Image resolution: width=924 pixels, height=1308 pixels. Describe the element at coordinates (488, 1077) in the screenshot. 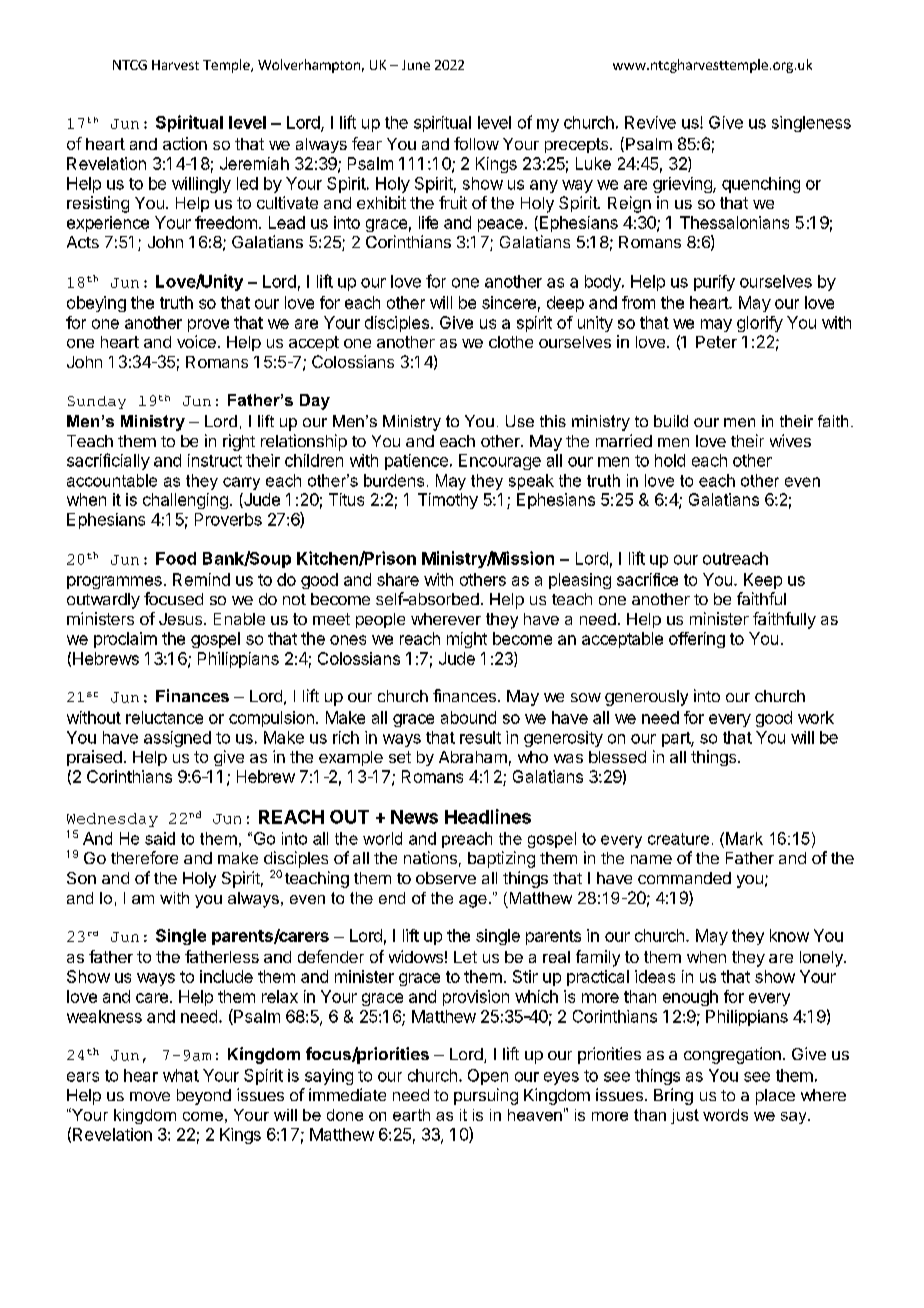

I see `Open` at that location.
